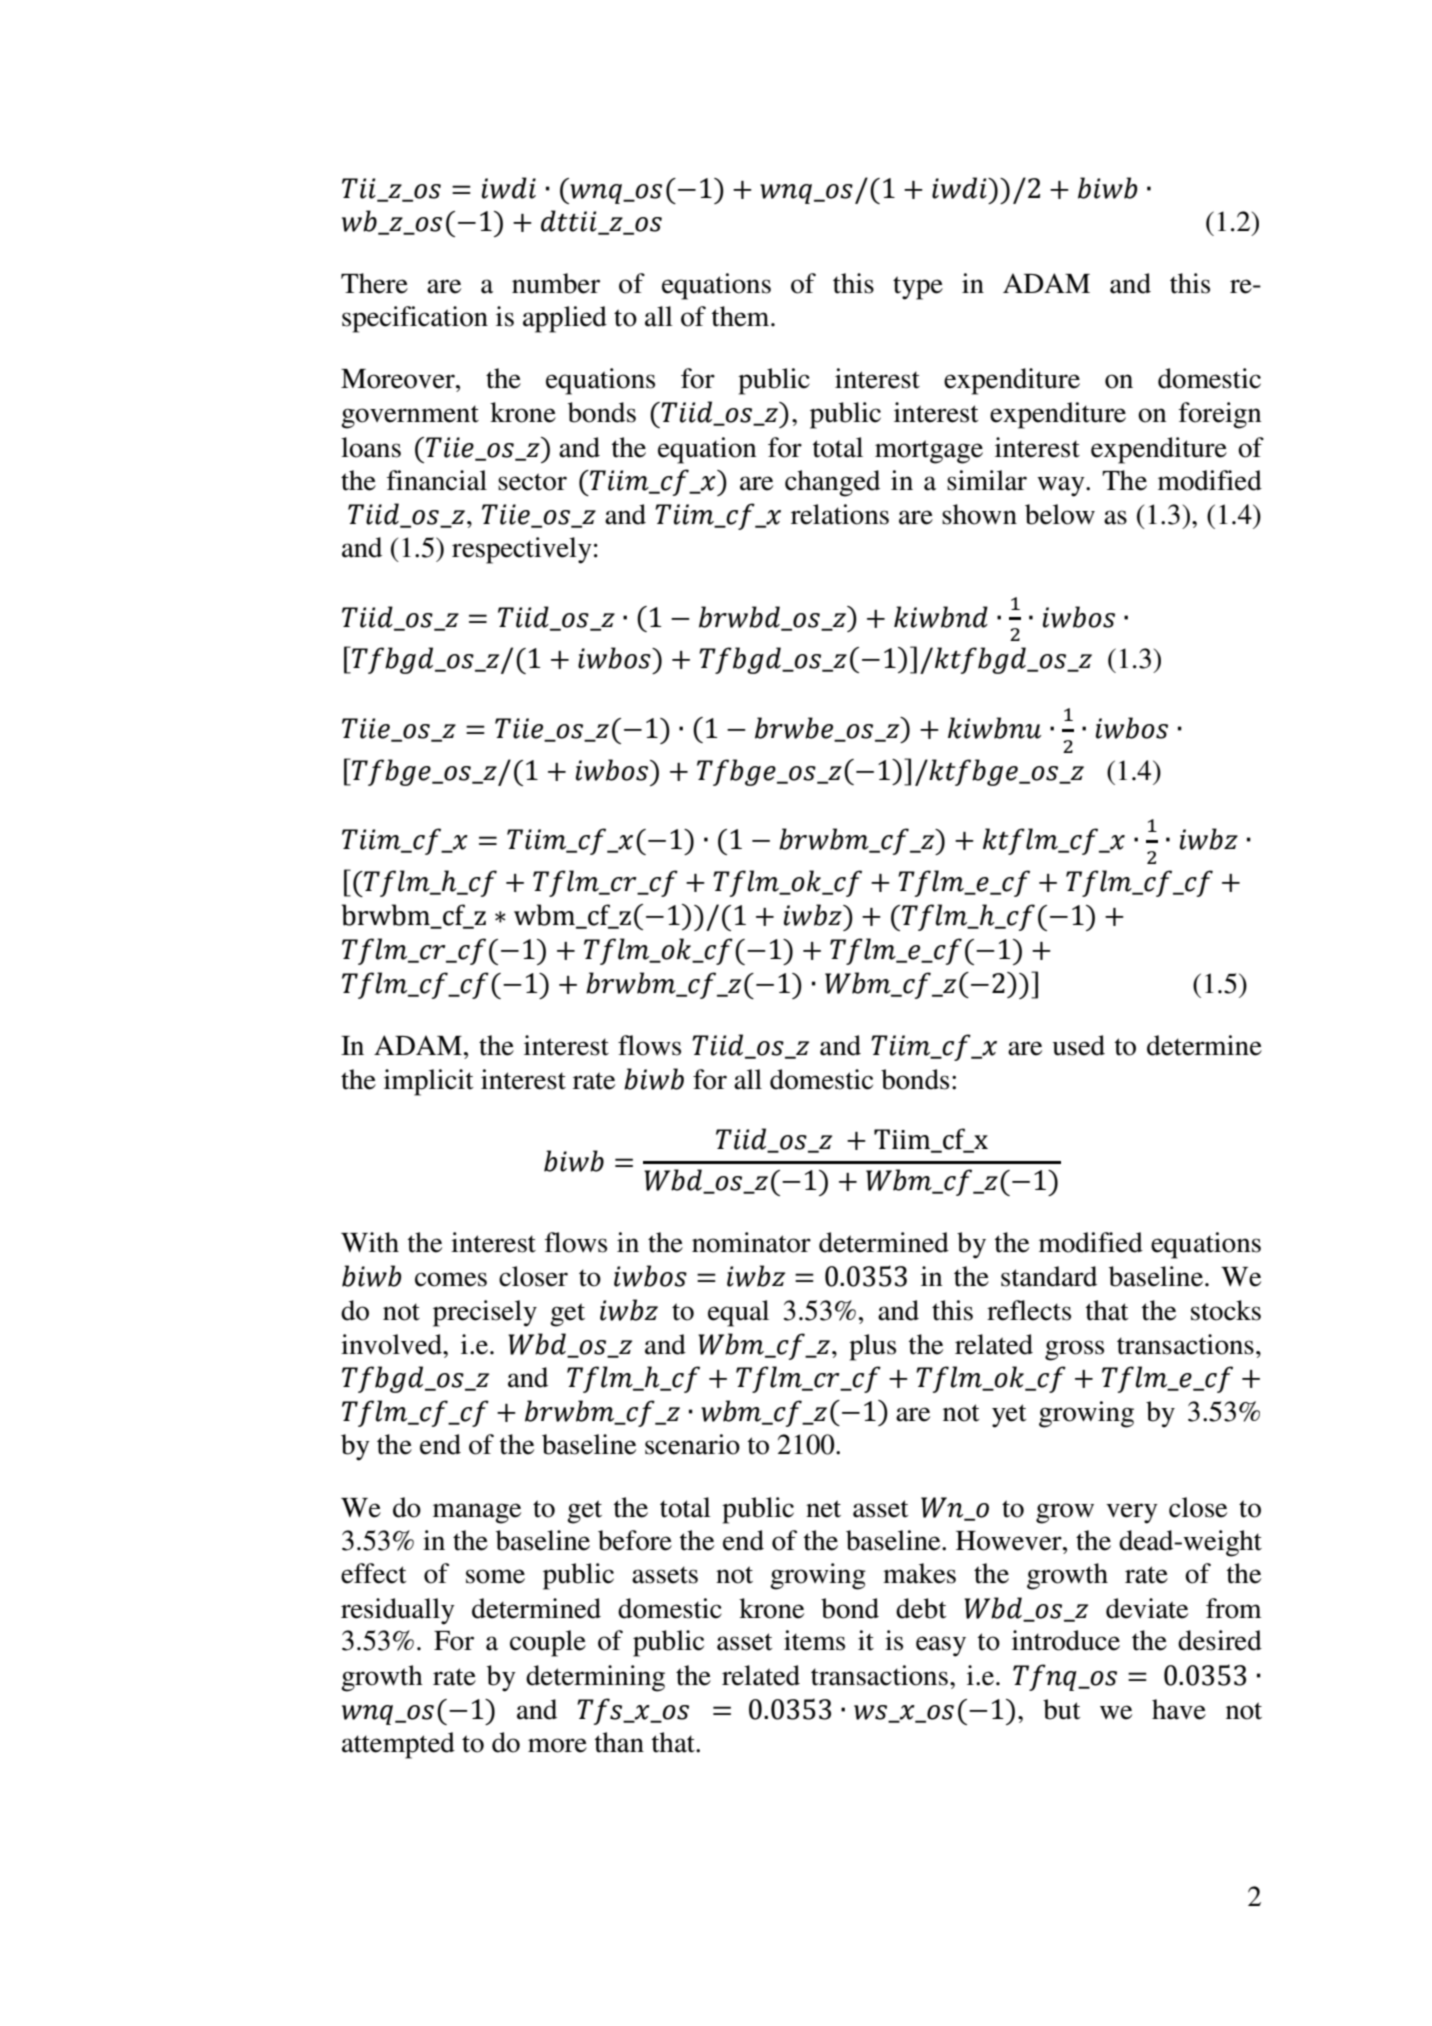 This page has width=1432, height=2026. What do you see at coordinates (565, 319) in the page?
I see `applied` at bounding box center [565, 319].
